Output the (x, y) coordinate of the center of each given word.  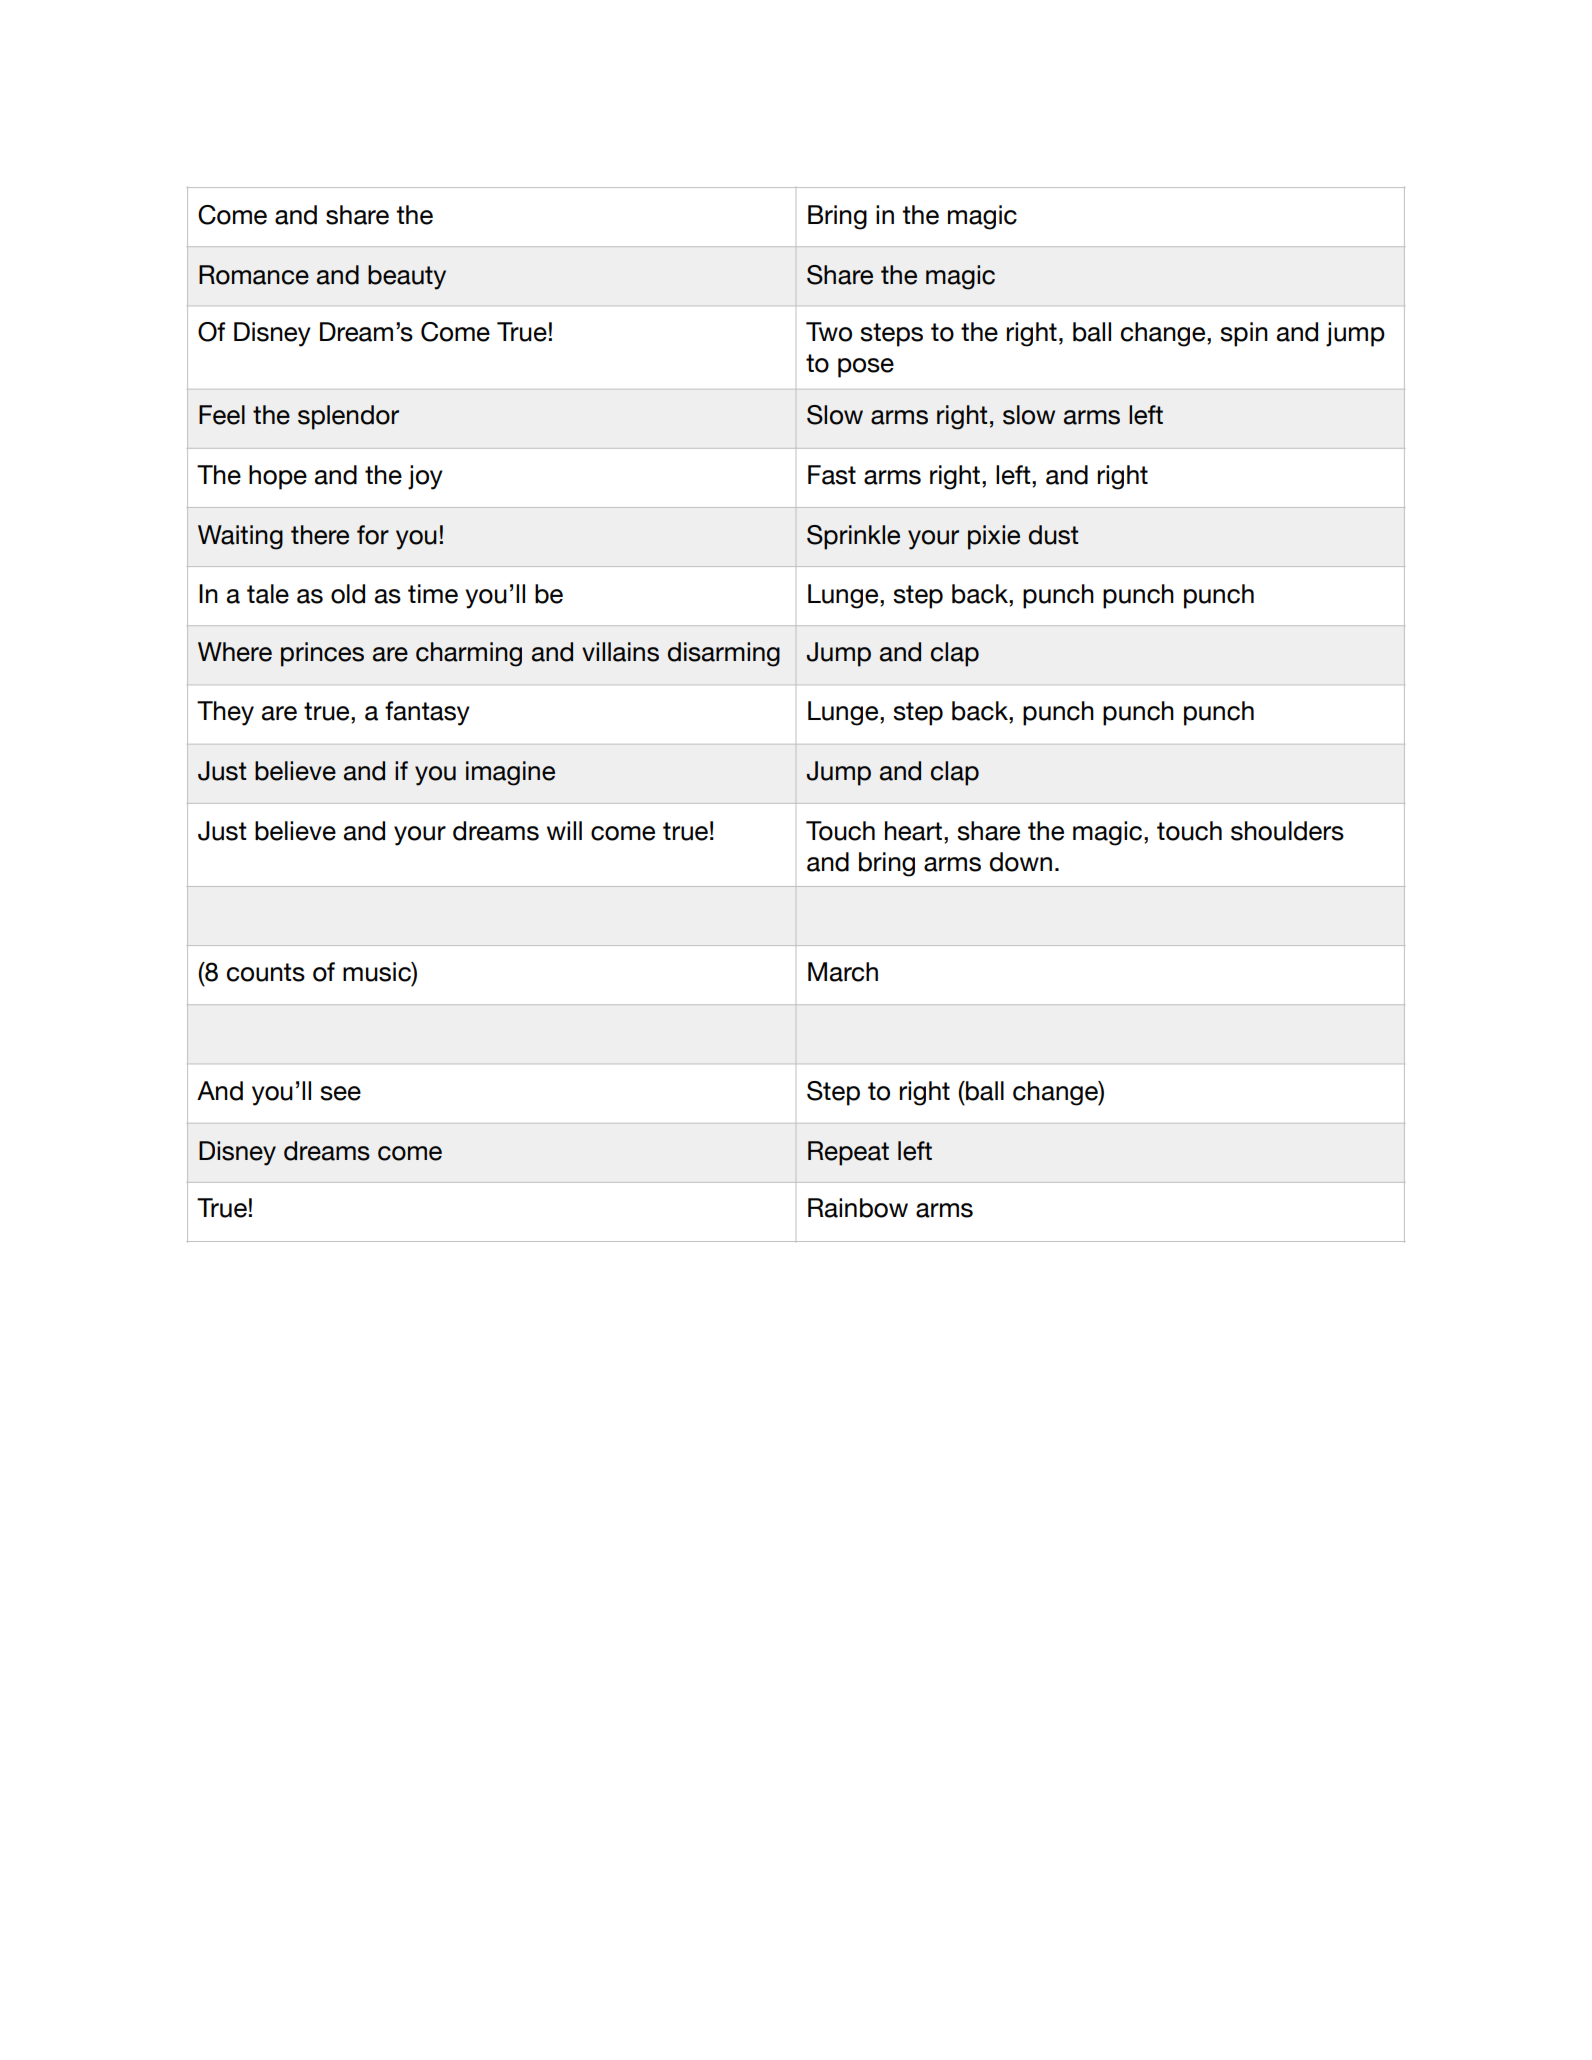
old (348, 594)
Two (829, 332)
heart (913, 831)
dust (1053, 535)
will (564, 830)
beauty (407, 277)
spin (1244, 334)
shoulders (1287, 831)
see (340, 1093)
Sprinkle (853, 537)
